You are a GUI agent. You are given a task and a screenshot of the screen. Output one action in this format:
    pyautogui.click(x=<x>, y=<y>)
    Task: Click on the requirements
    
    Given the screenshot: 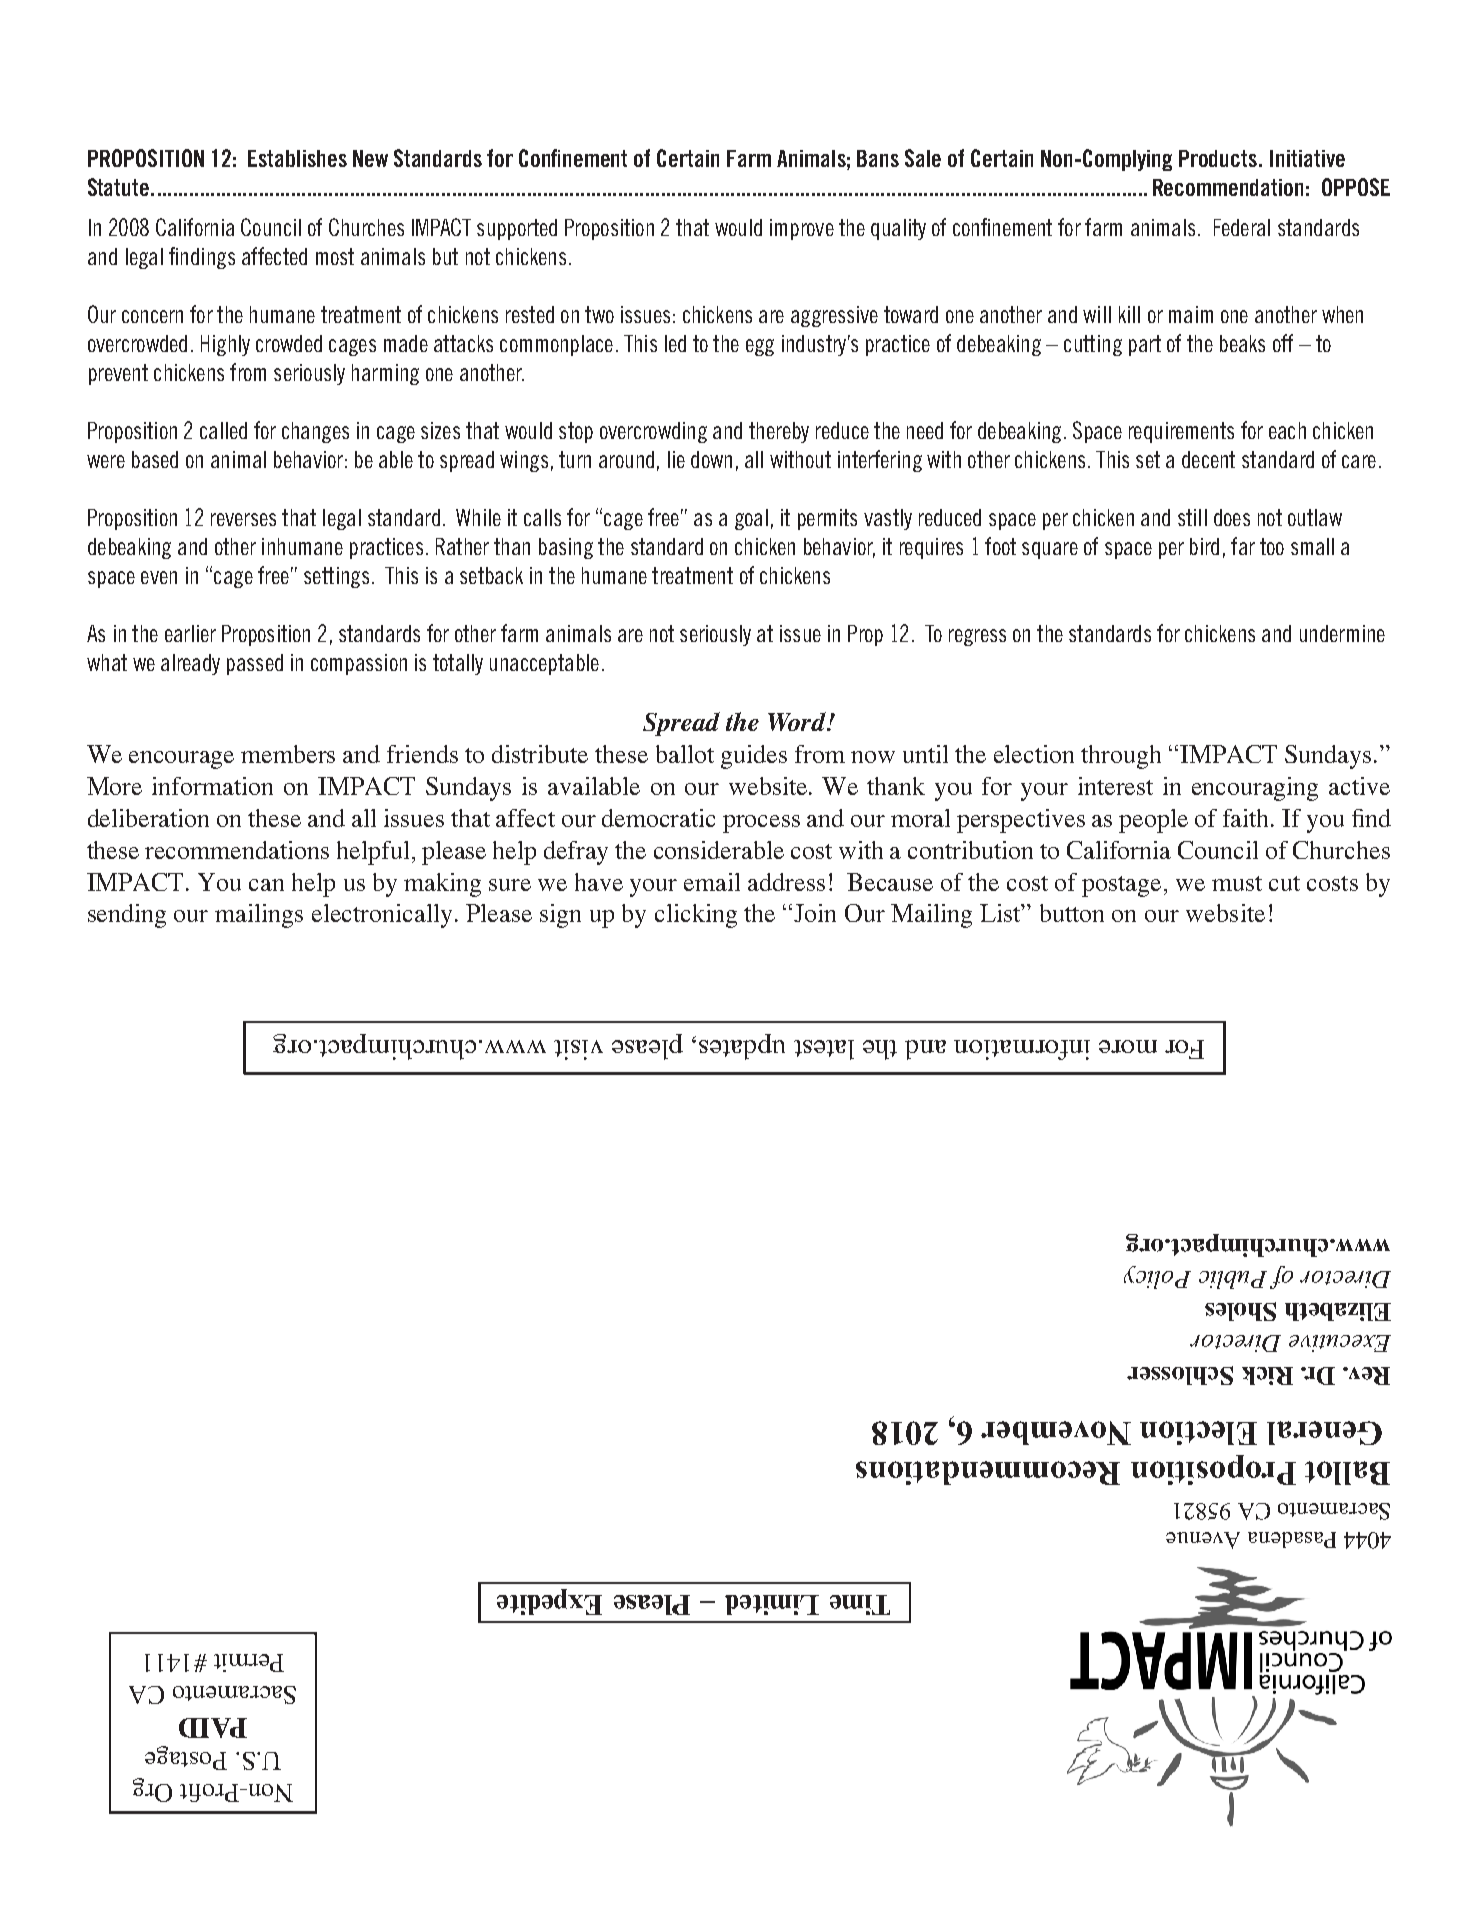 What is the action you would take?
    pyautogui.click(x=1181, y=432)
